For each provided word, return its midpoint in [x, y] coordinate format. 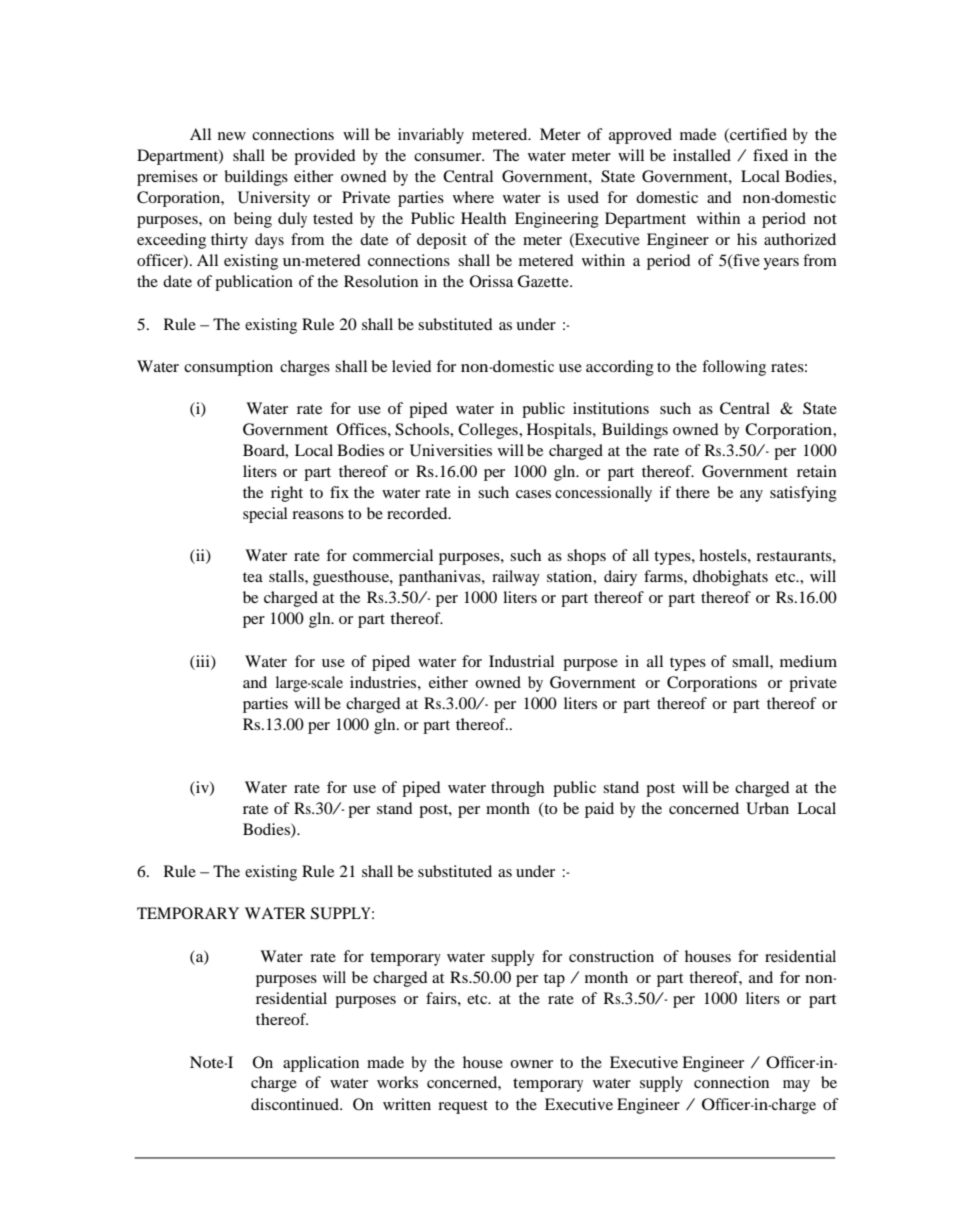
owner [531, 1064]
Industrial [521, 661]
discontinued [296, 1104]
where [473, 197]
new [232, 136]
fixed [770, 155]
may [796, 1086]
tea [253, 577]
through [517, 789]
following [734, 368]
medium [808, 661]
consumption [228, 368]
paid [599, 810]
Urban [767, 808]
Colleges [489, 431]
